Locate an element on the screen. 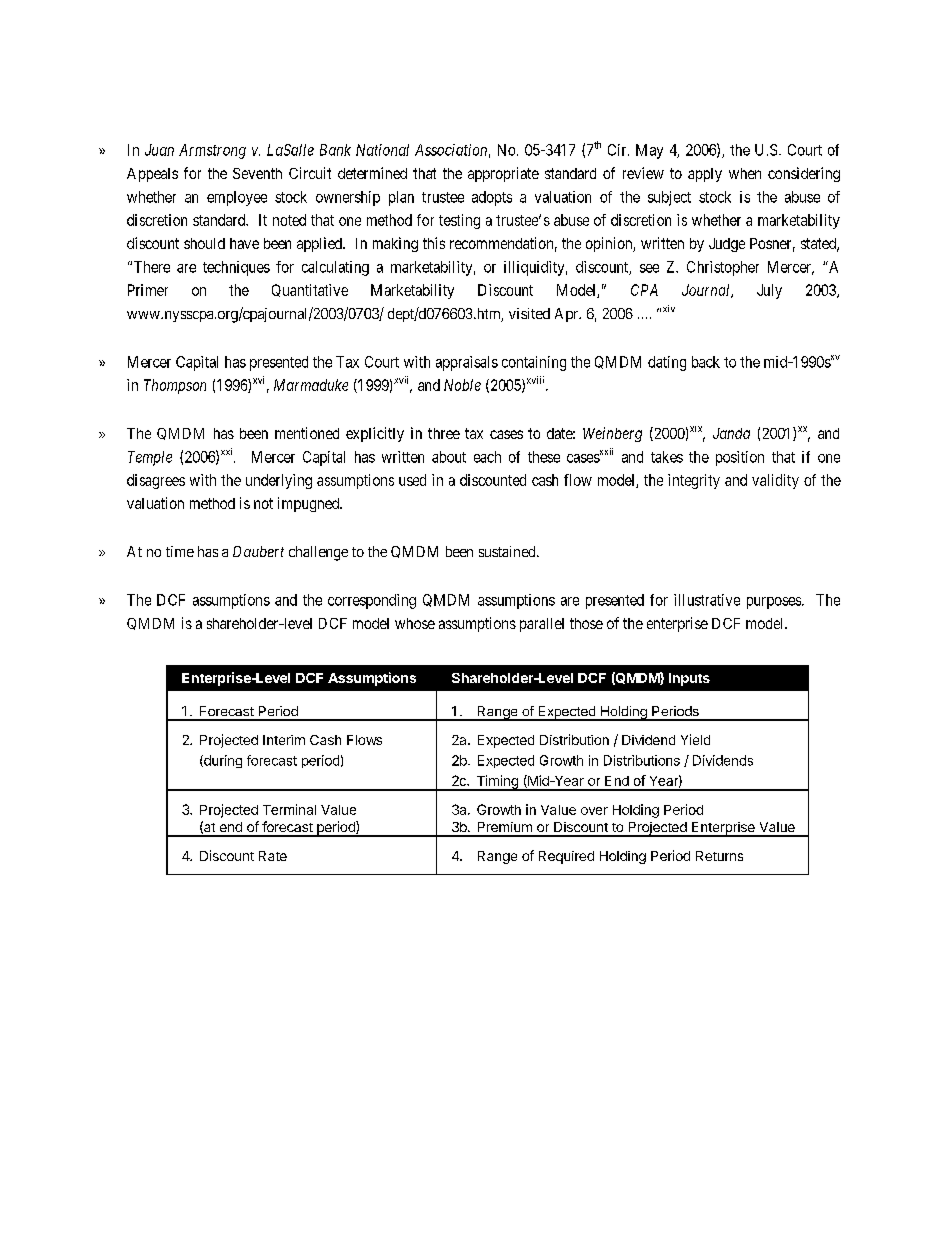  July is located at coordinates (769, 291).
